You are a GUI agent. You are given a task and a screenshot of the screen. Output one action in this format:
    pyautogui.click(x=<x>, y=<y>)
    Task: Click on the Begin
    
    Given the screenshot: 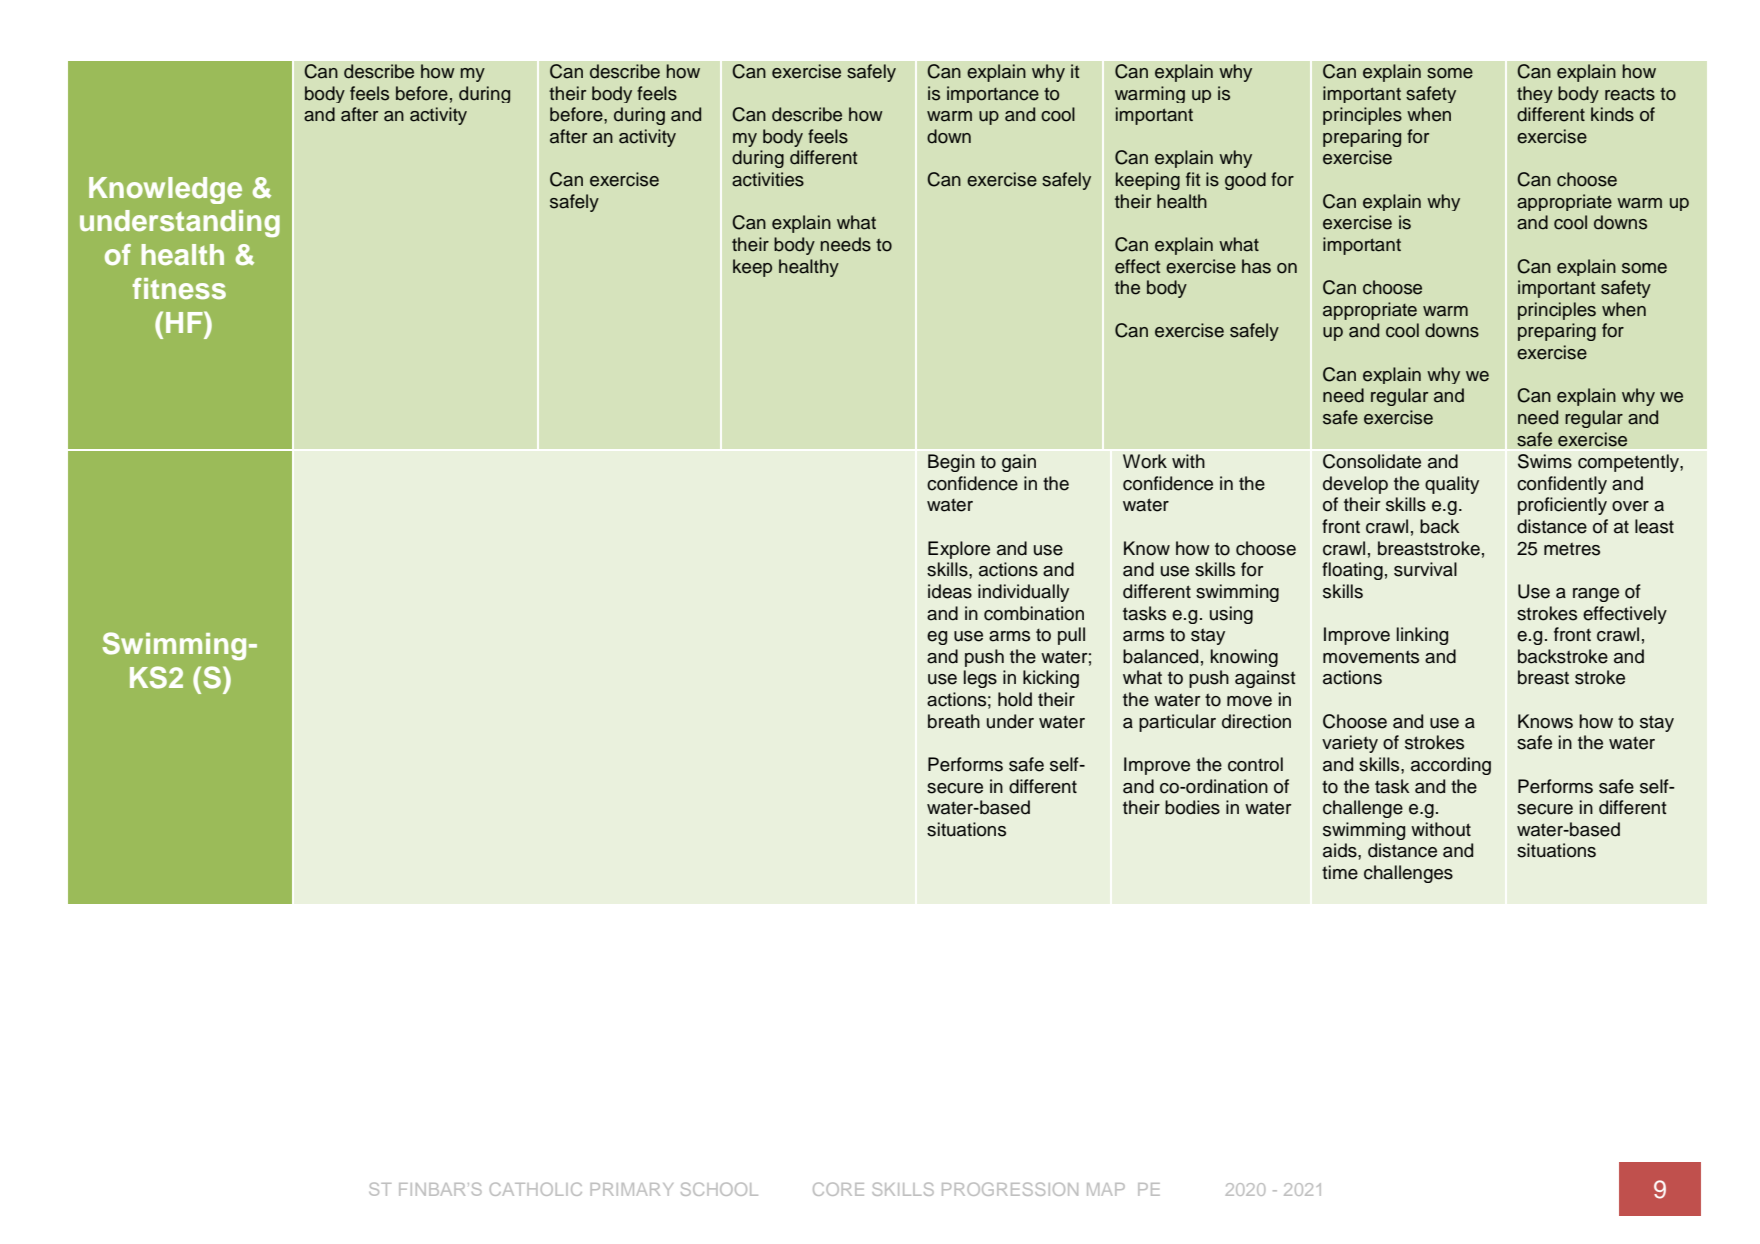 What is the action you would take?
    pyautogui.click(x=951, y=463)
